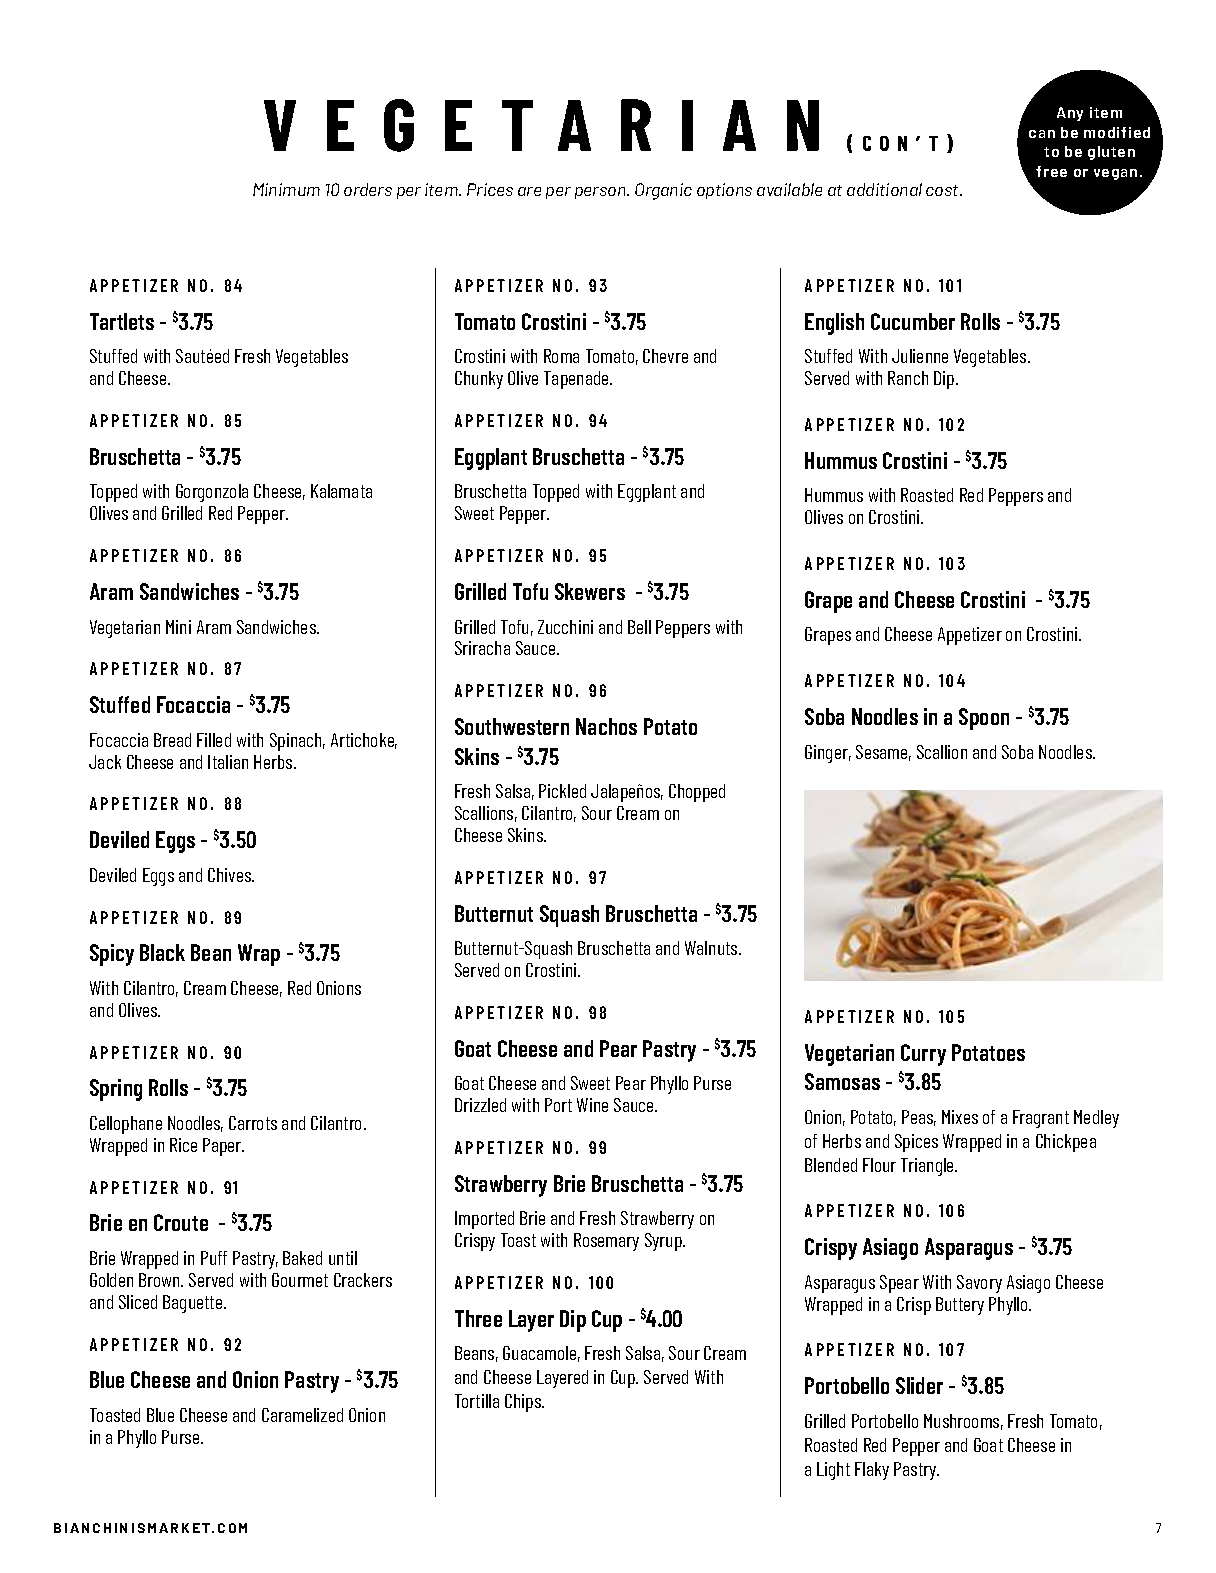 Image resolution: width=1216 pixels, height=1573 pixels. Describe the element at coordinates (923, 1055) in the document. I see `Curry` at that location.
